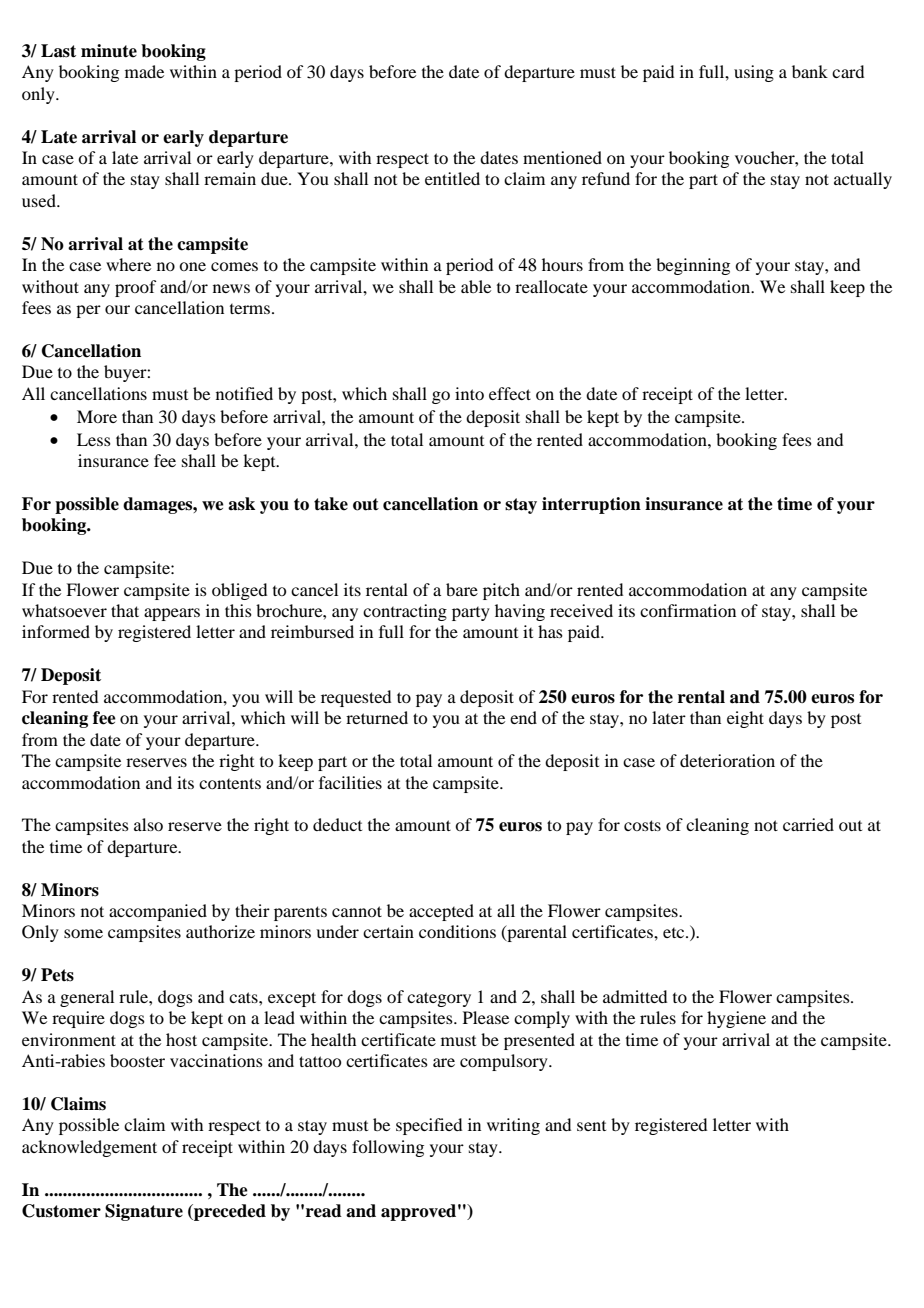  Describe the element at coordinates (94, 439) in the screenshot. I see `Less` at that location.
